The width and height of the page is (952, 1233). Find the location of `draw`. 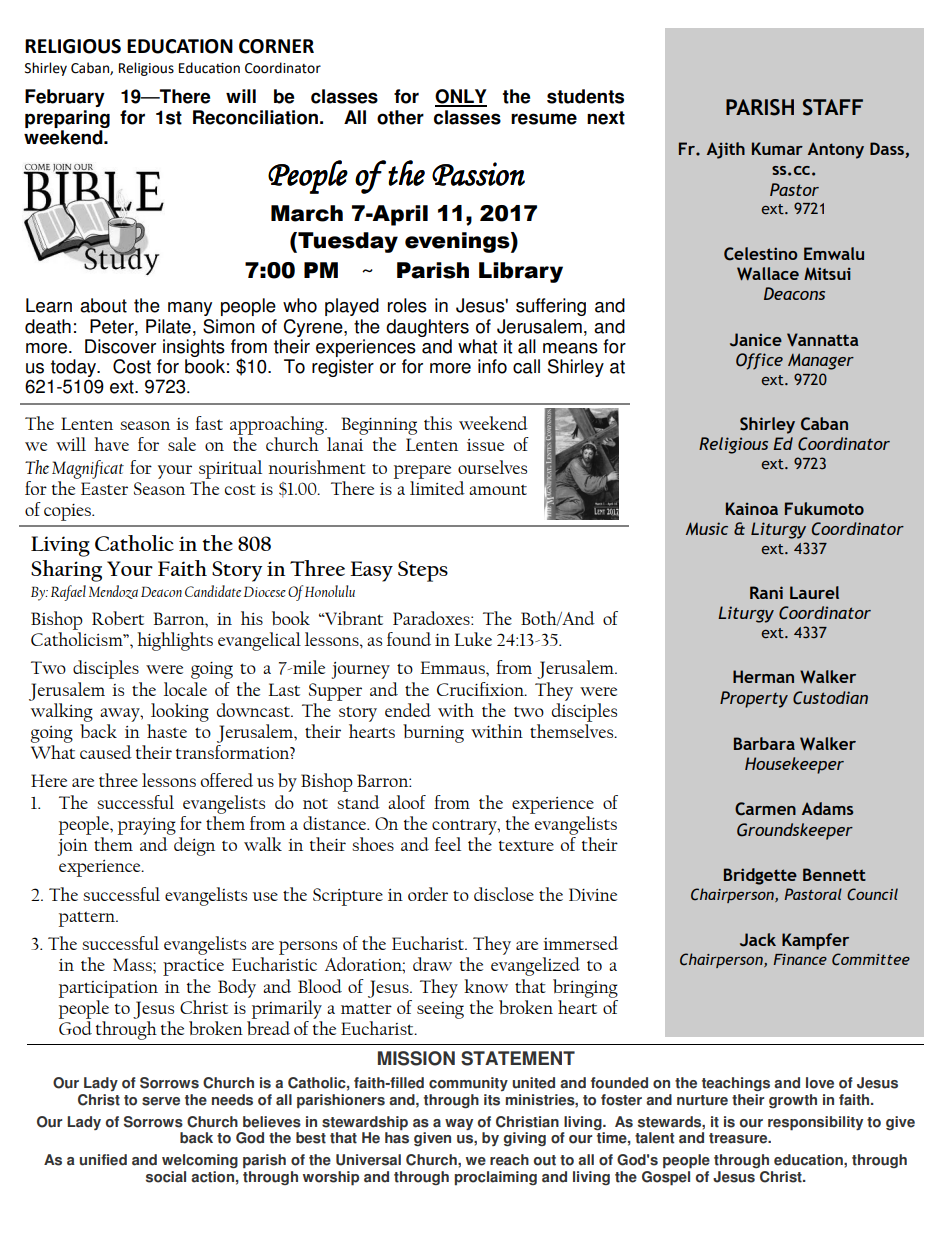

draw is located at coordinates (432, 964).
